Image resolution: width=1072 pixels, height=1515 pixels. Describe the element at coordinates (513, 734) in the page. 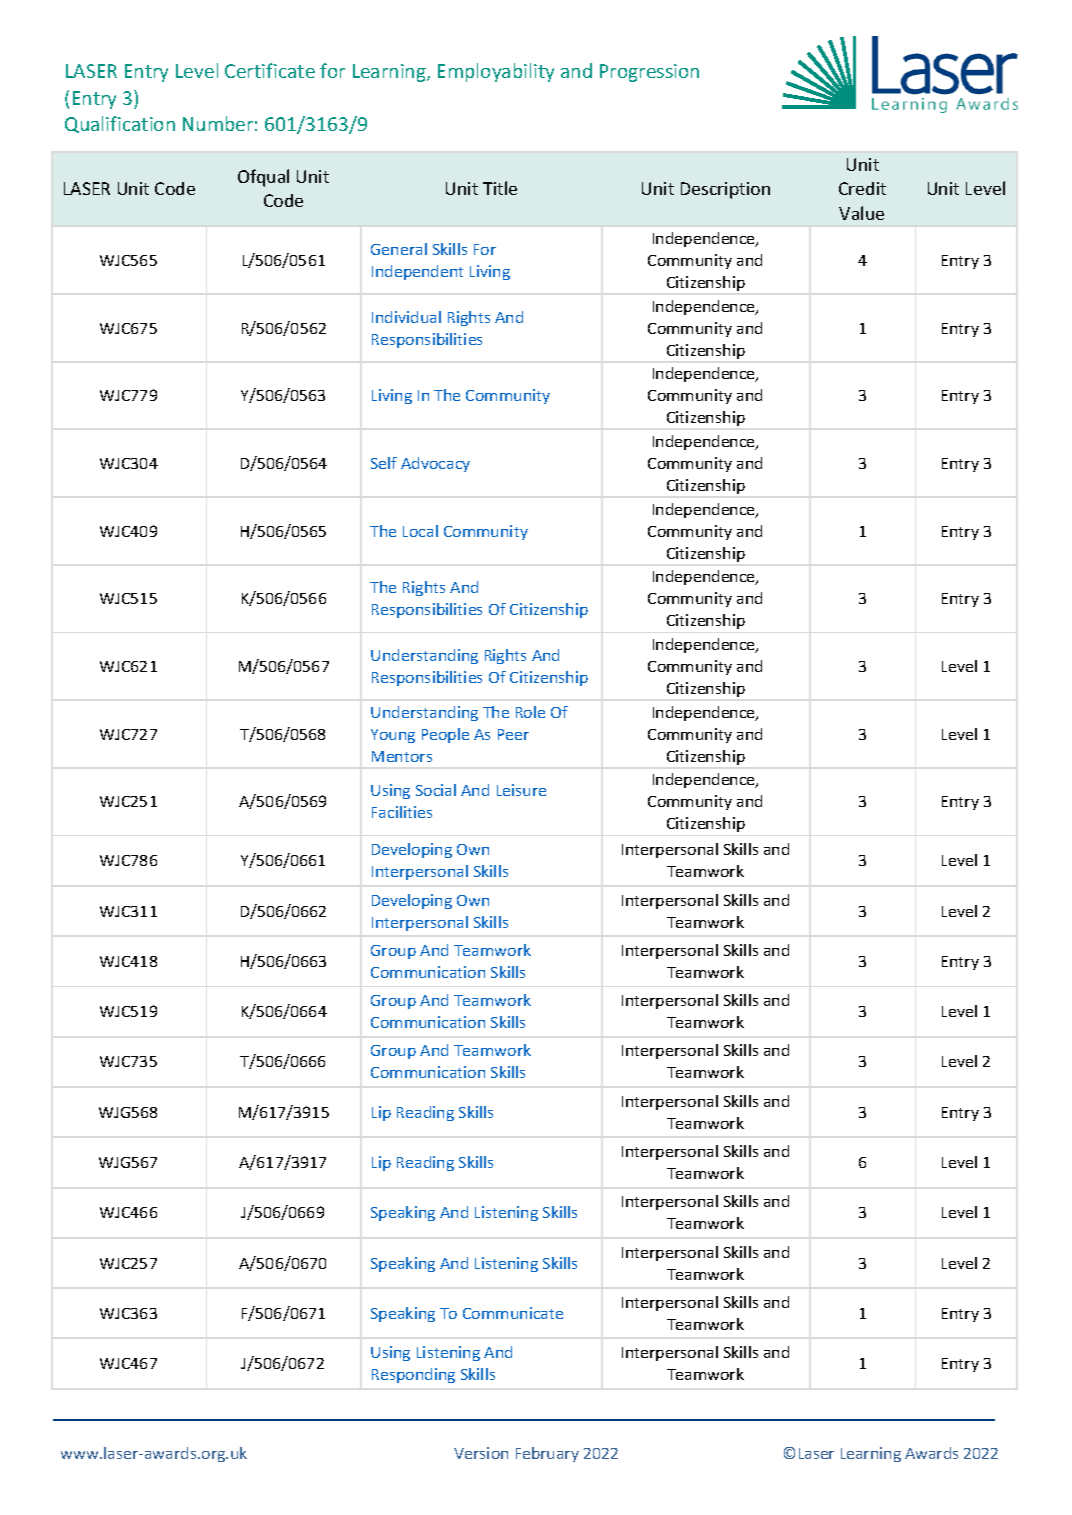

I see `Peer` at that location.
